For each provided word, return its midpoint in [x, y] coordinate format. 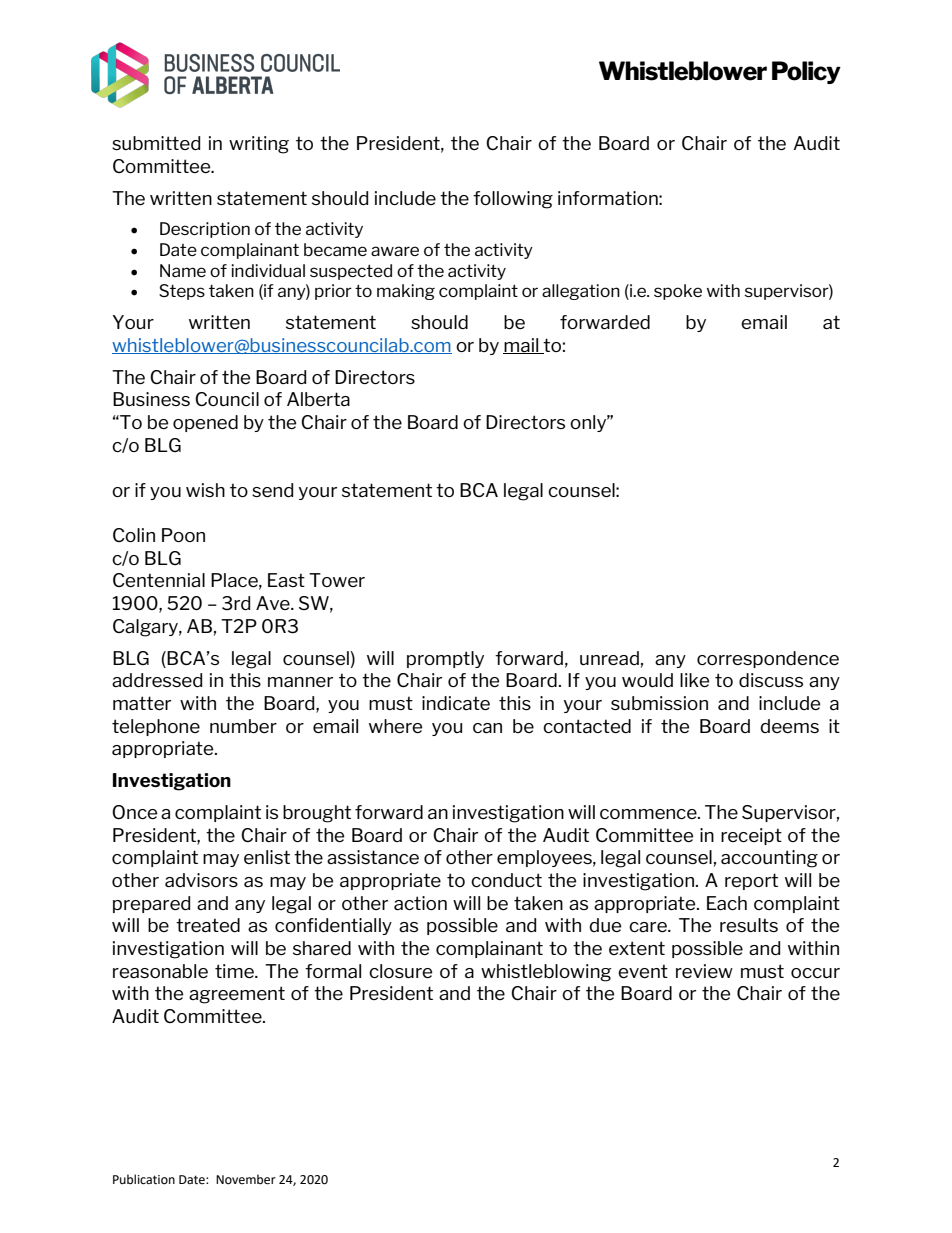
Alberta [318, 399]
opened [205, 423]
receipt [751, 836]
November [246, 1179]
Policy [806, 72]
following [513, 200]
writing [259, 145]
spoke [678, 292]
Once [134, 812]
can [487, 728]
